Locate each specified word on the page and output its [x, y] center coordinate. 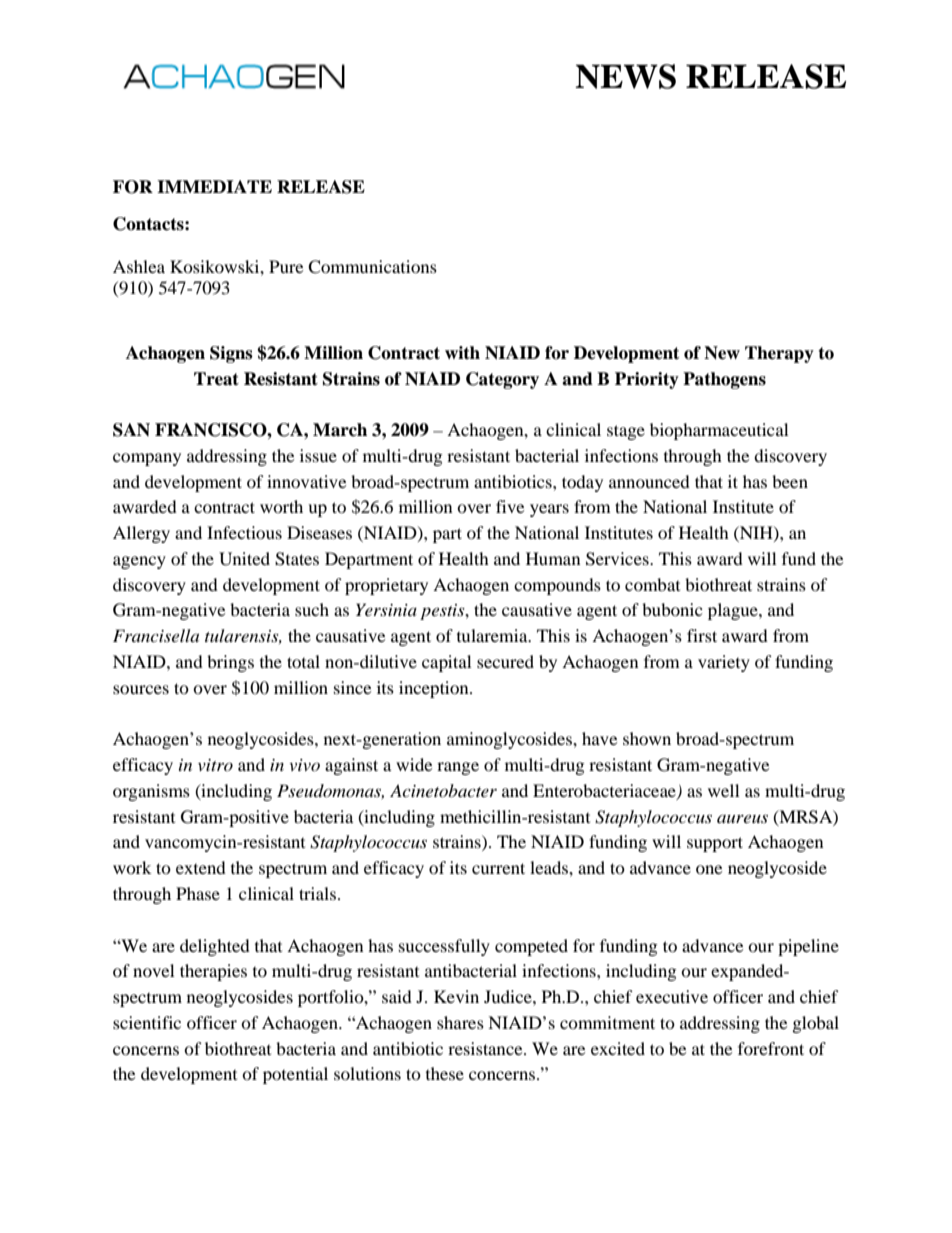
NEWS [625, 76]
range [458, 768]
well [724, 790]
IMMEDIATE [214, 186]
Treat [216, 379]
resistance [486, 1048]
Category [502, 380]
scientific [147, 1022]
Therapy [779, 354]
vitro [215, 765]
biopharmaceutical [719, 431]
